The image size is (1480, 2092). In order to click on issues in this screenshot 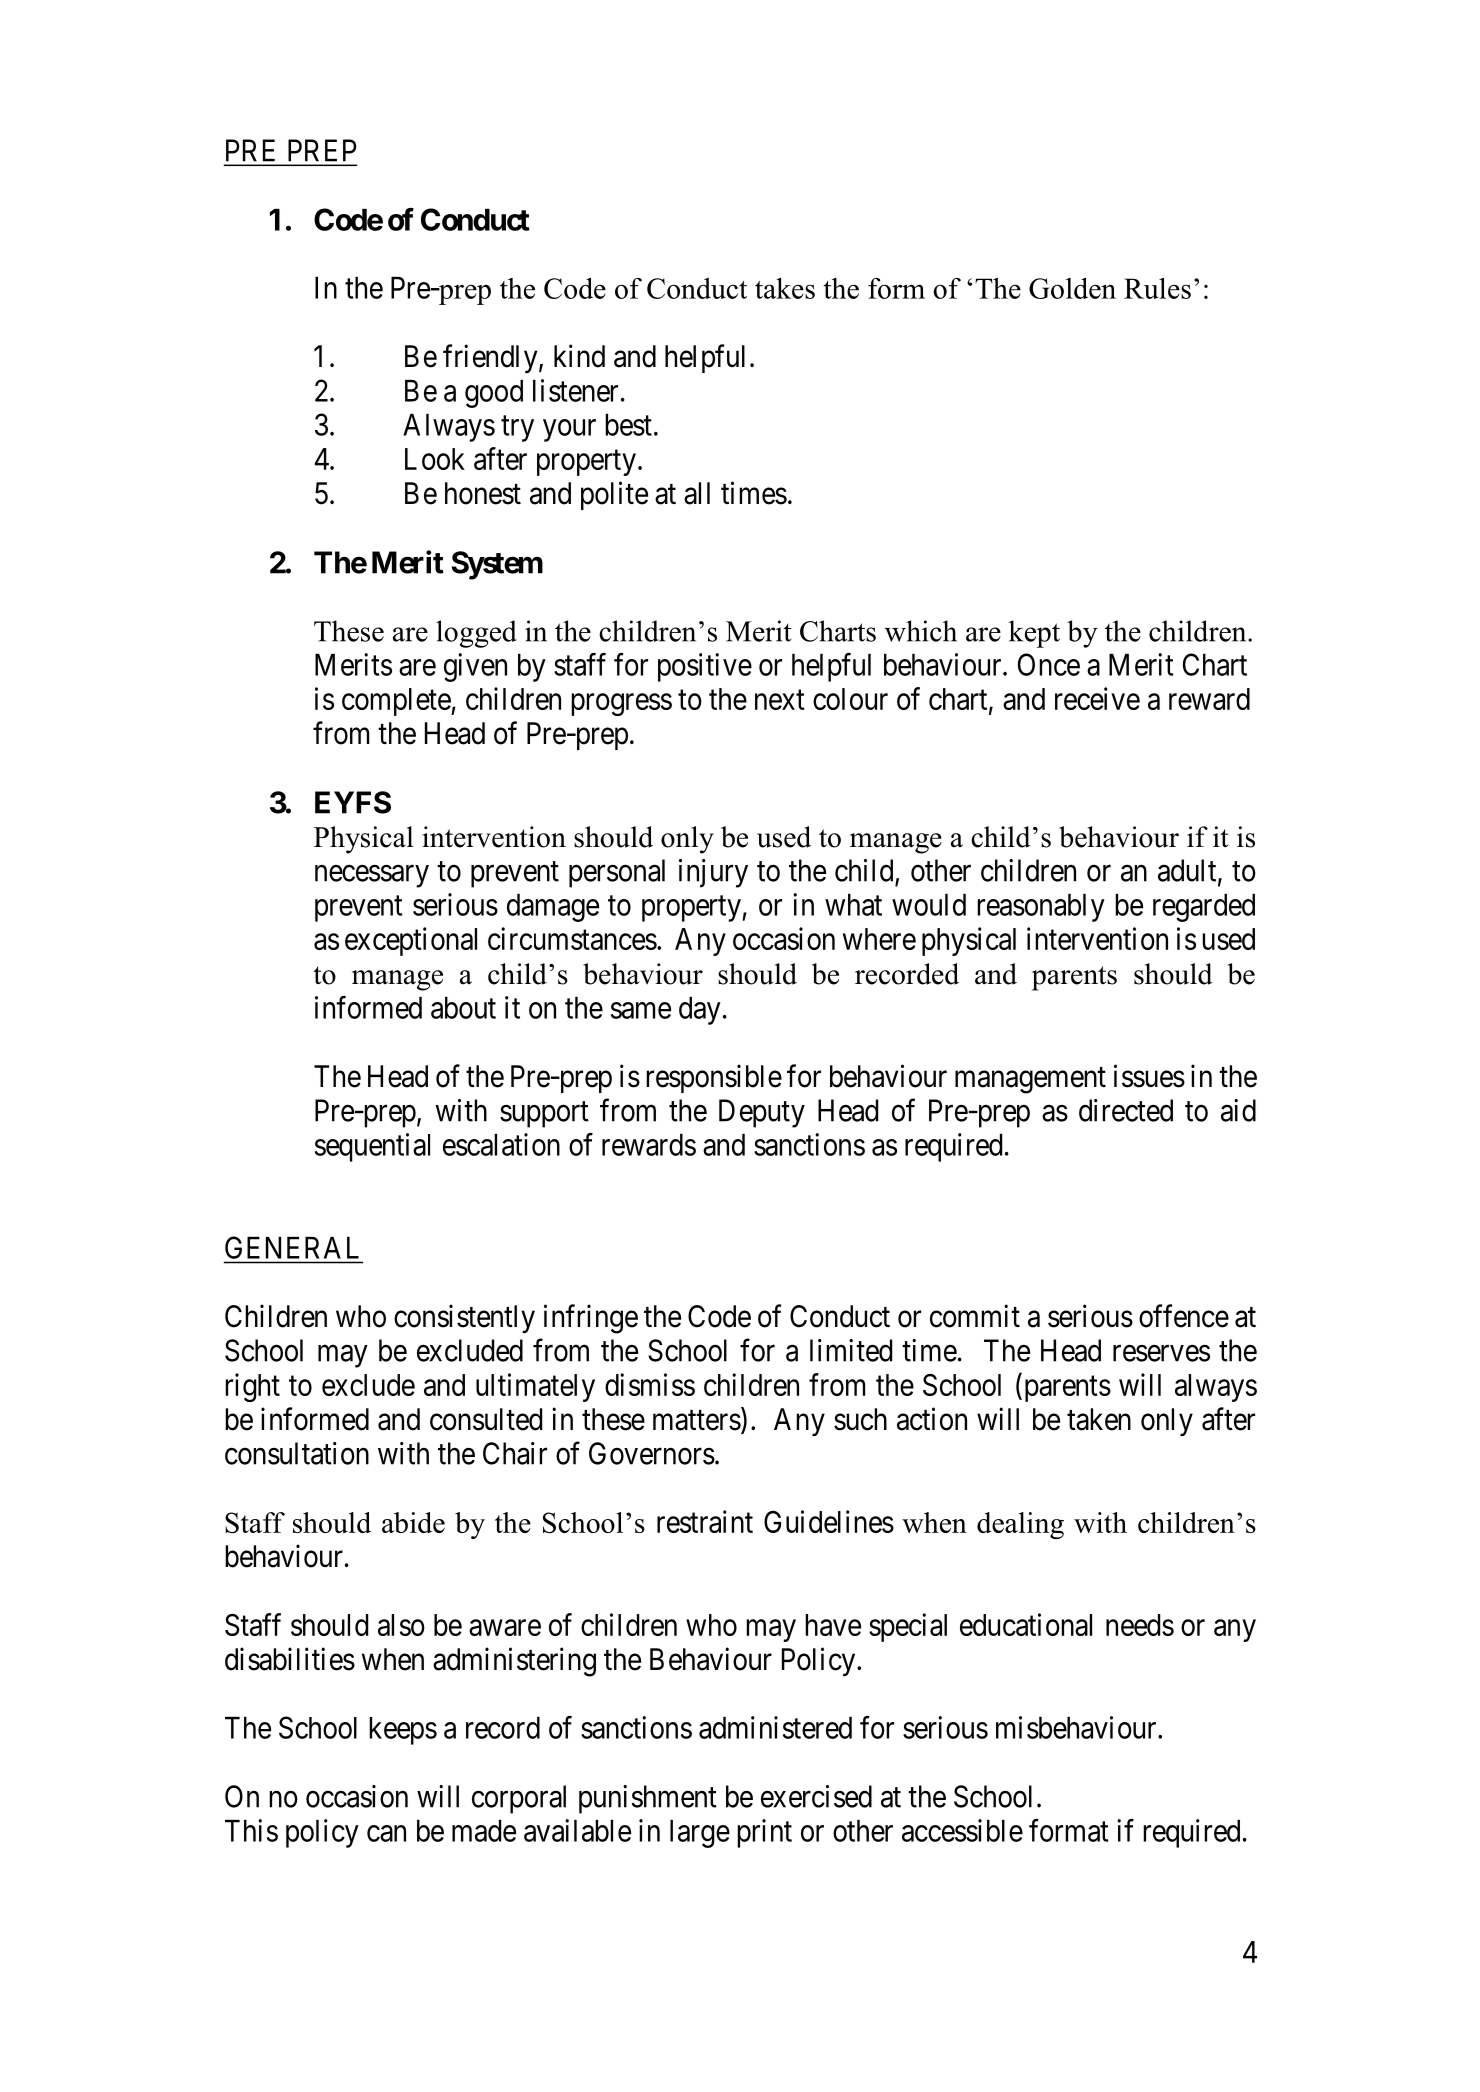, I will do `click(1149, 1076)`.
